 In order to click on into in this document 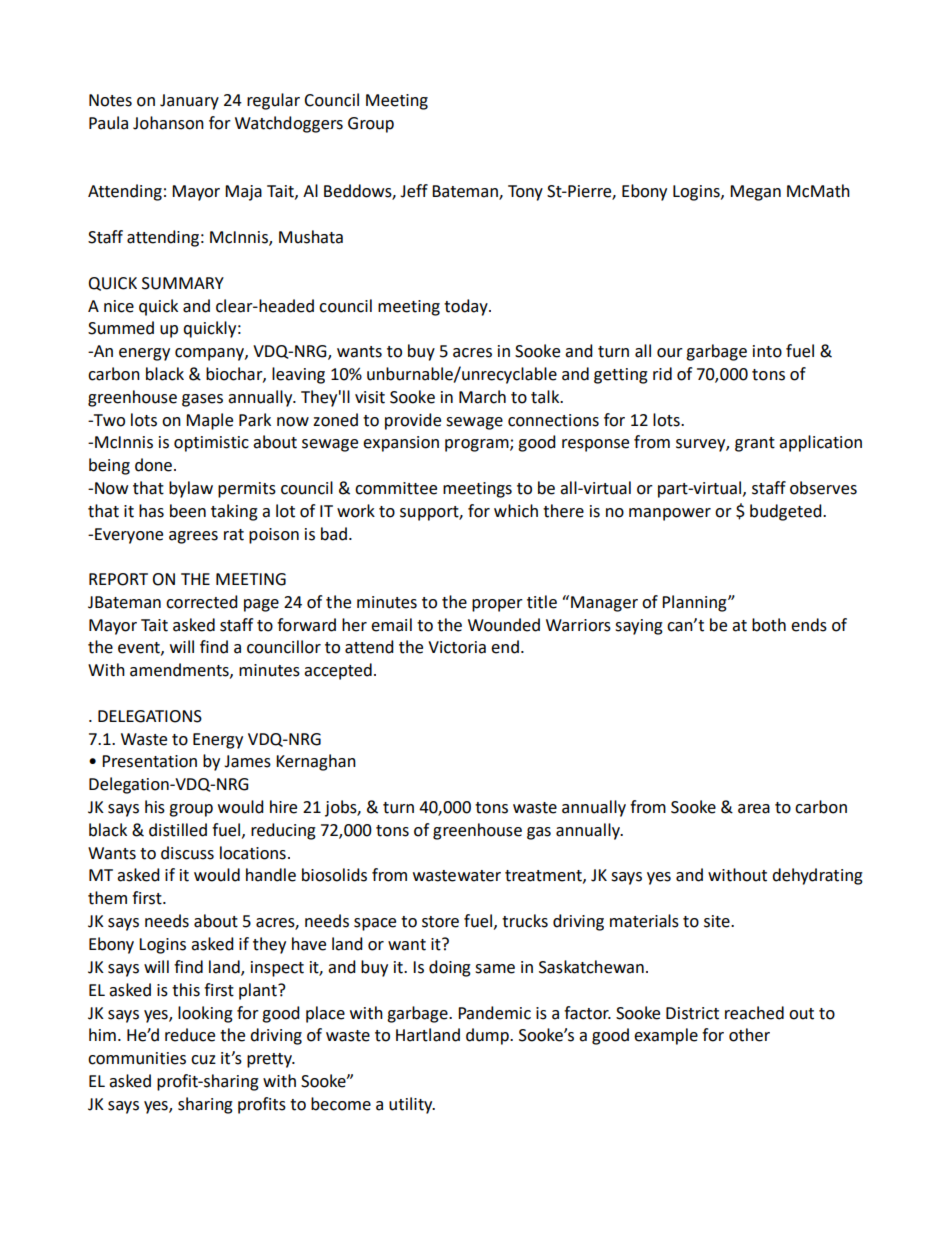, I will do `click(767, 351)`.
